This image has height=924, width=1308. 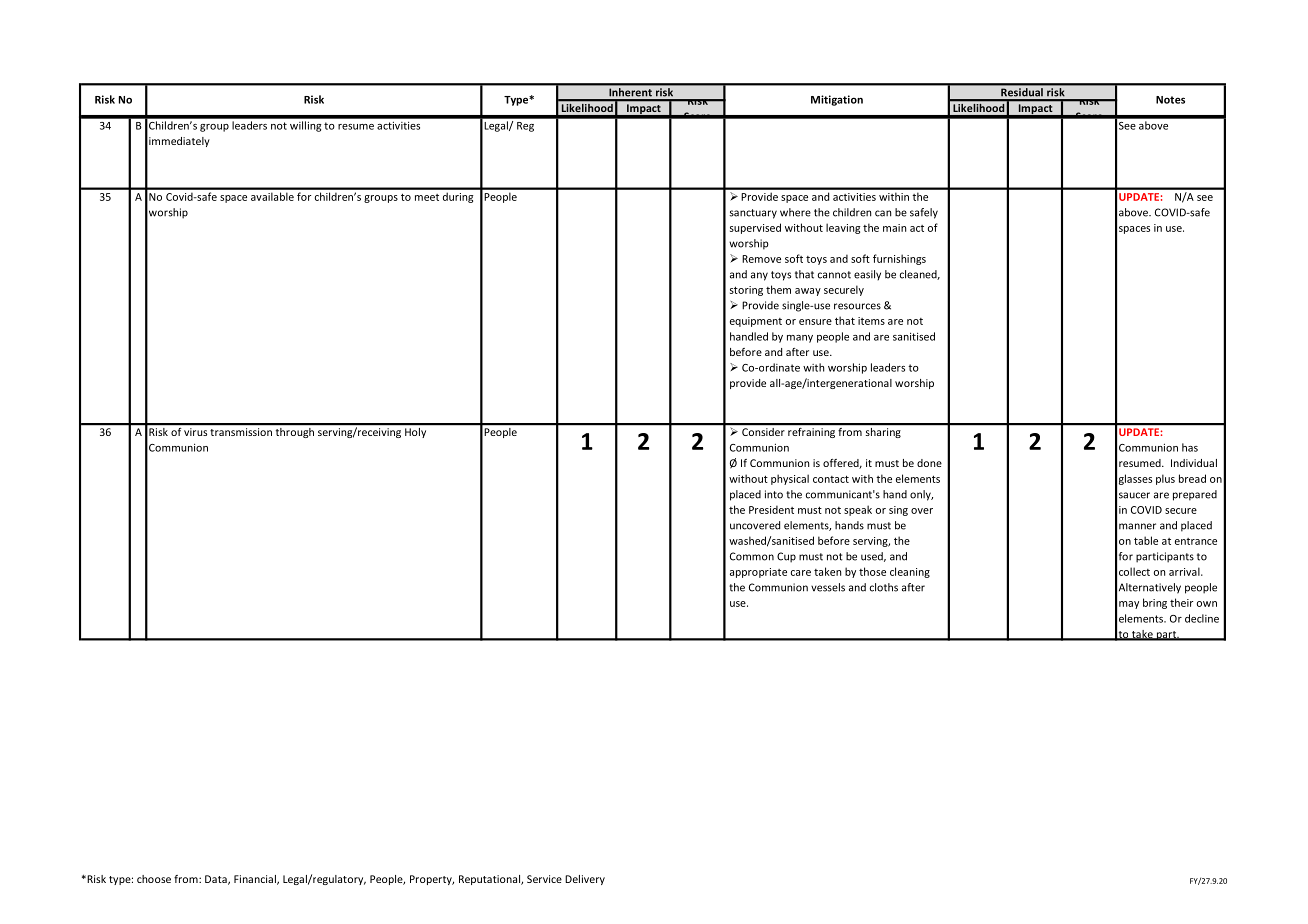 I want to click on vessels, so click(x=828, y=587).
